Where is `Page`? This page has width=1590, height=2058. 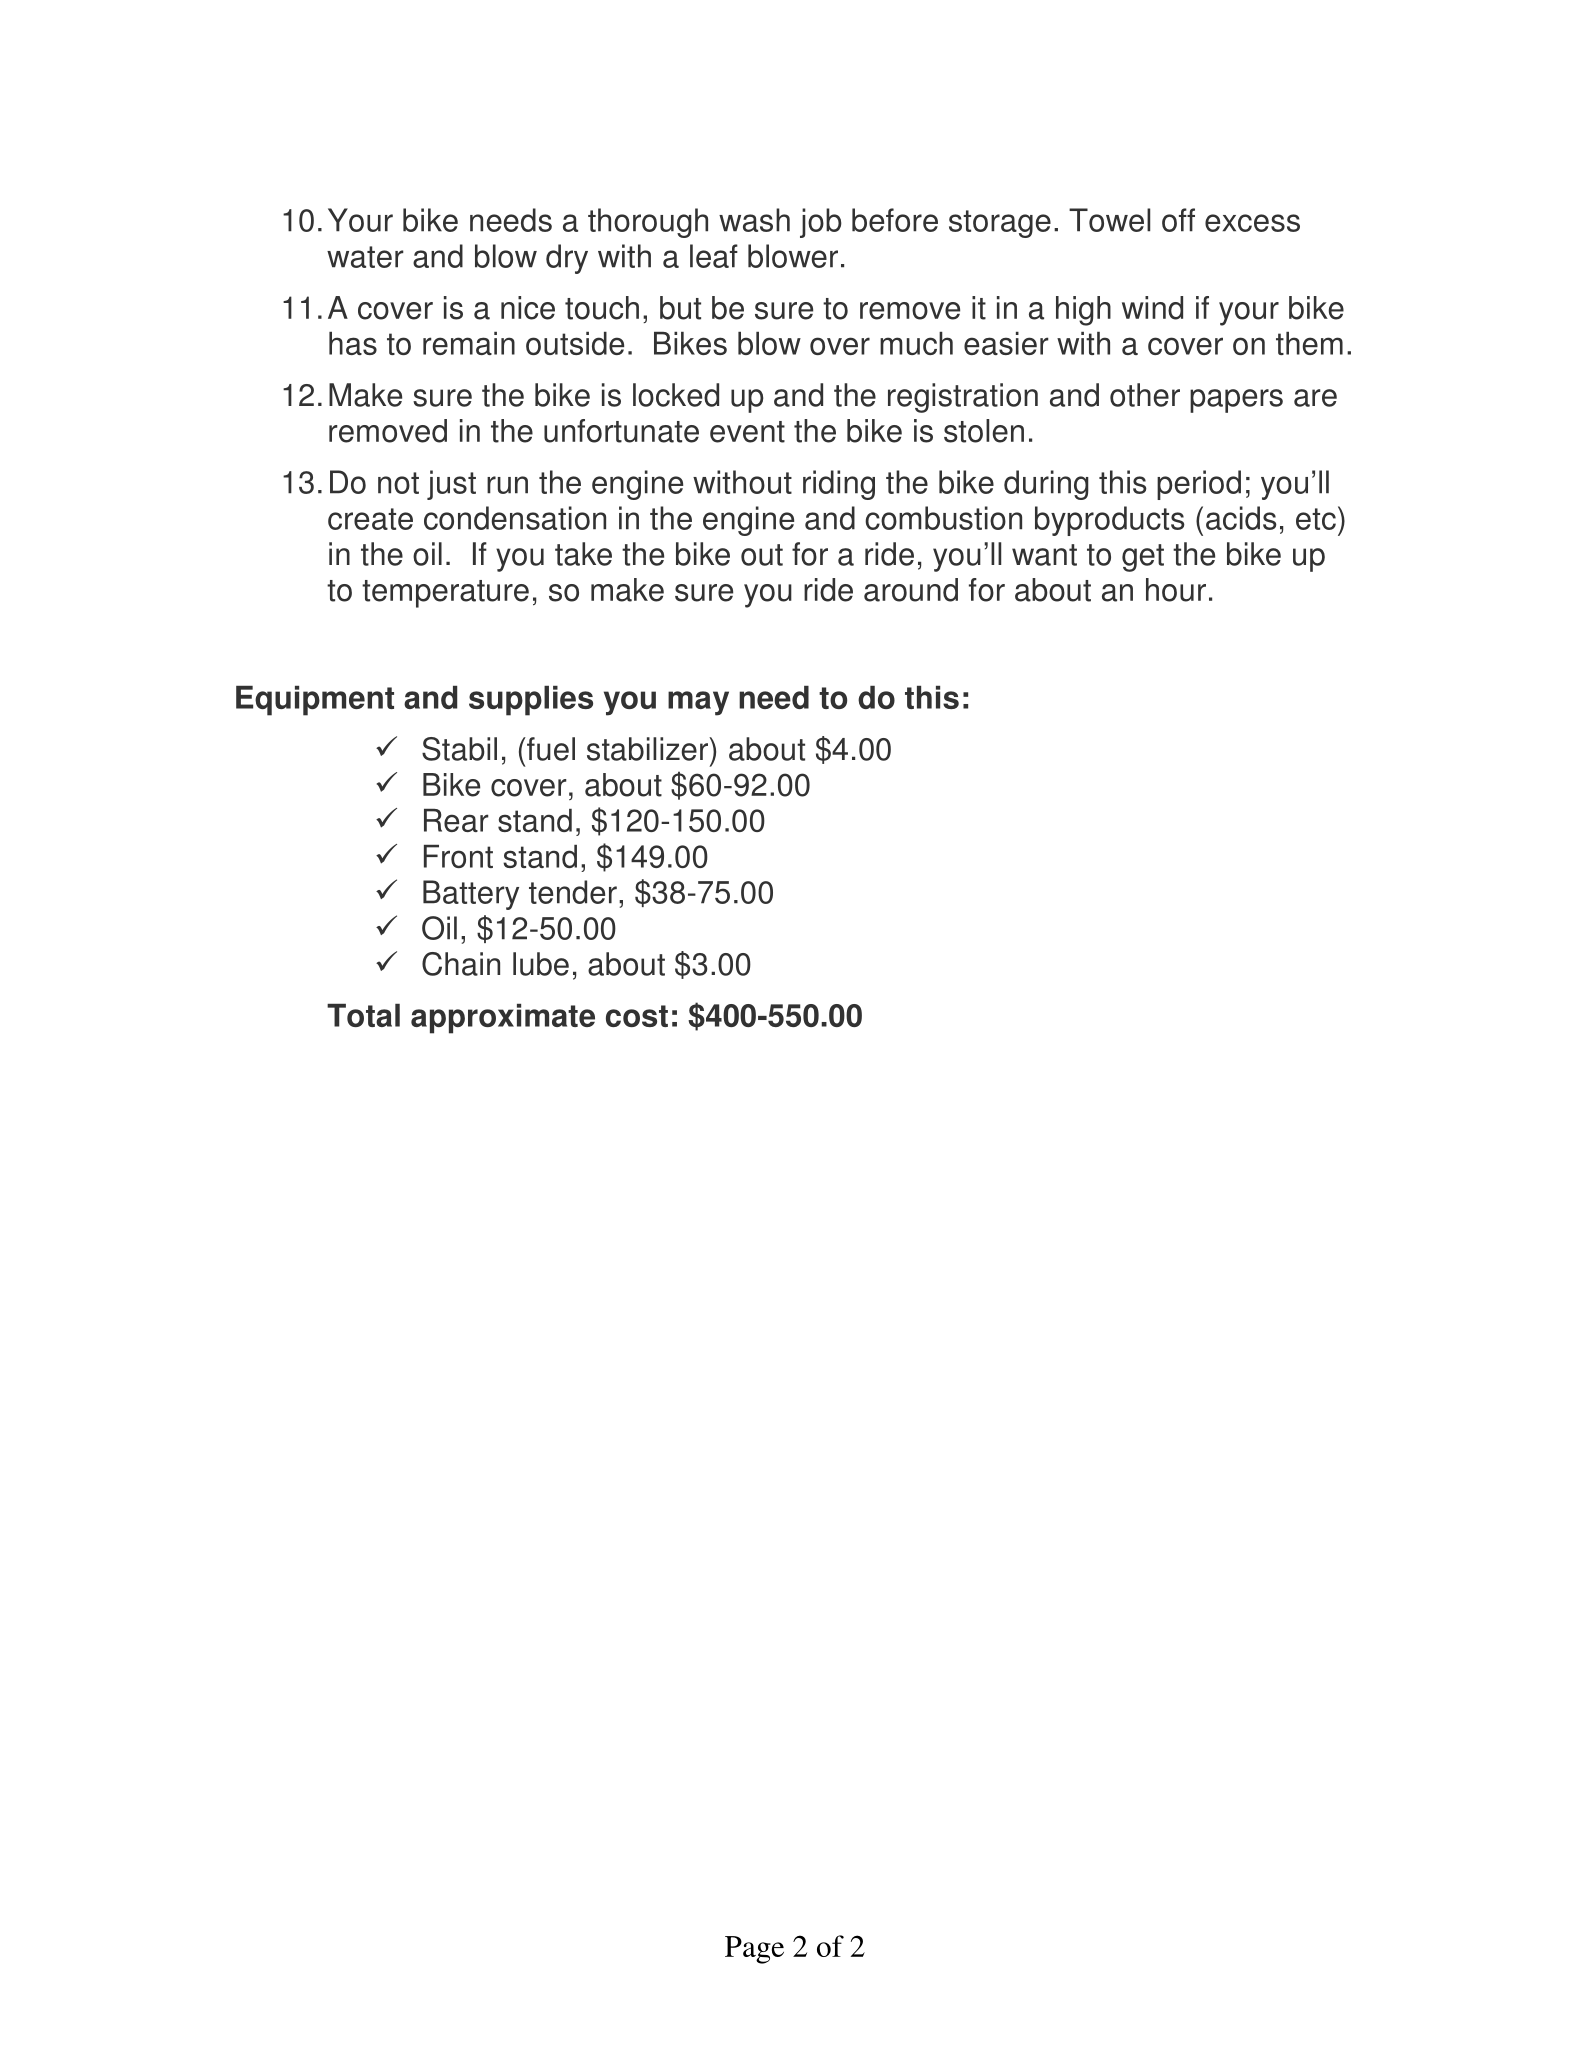 Page is located at coordinates (754, 1950).
